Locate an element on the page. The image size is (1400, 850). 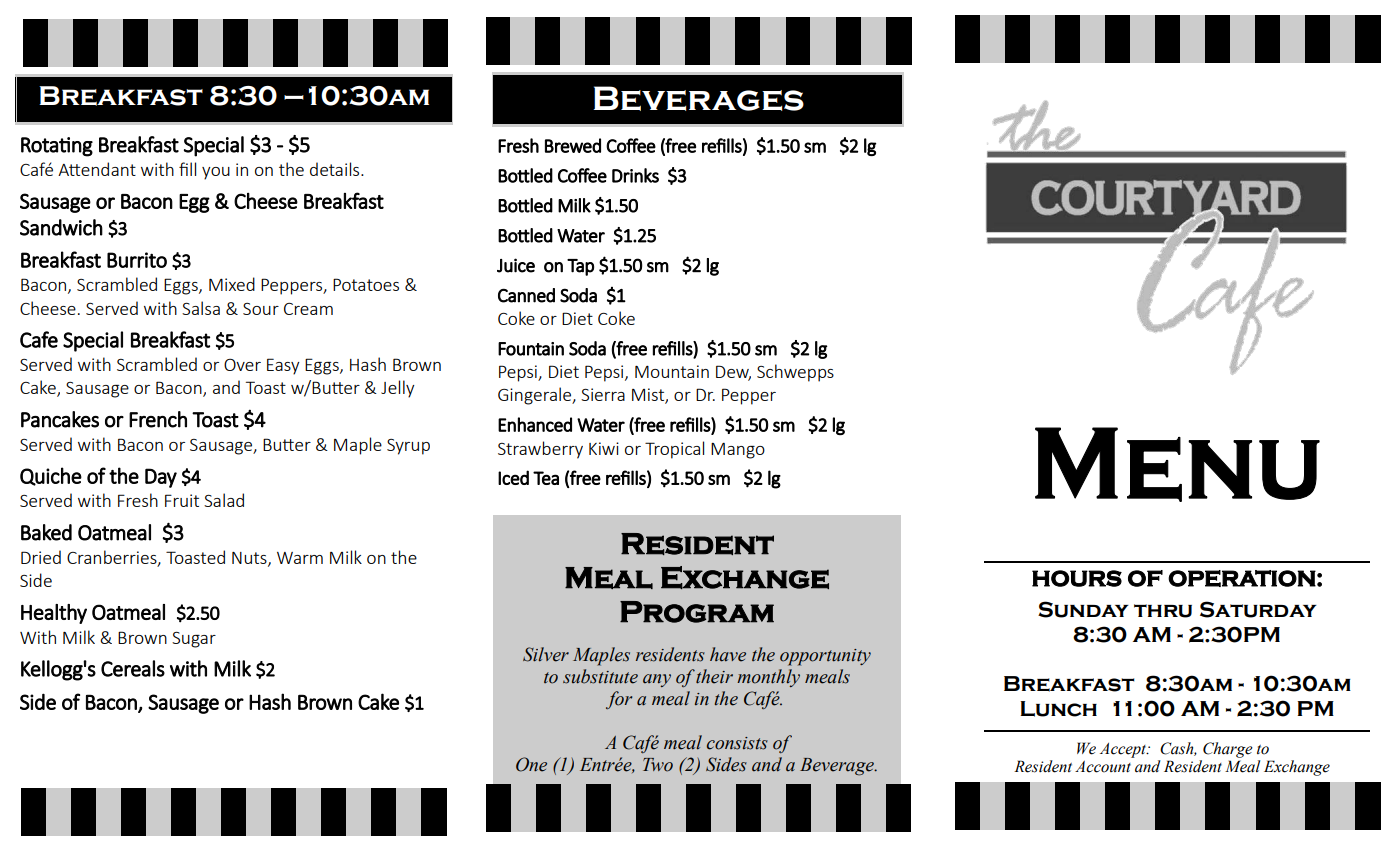
French is located at coordinates (158, 419).
